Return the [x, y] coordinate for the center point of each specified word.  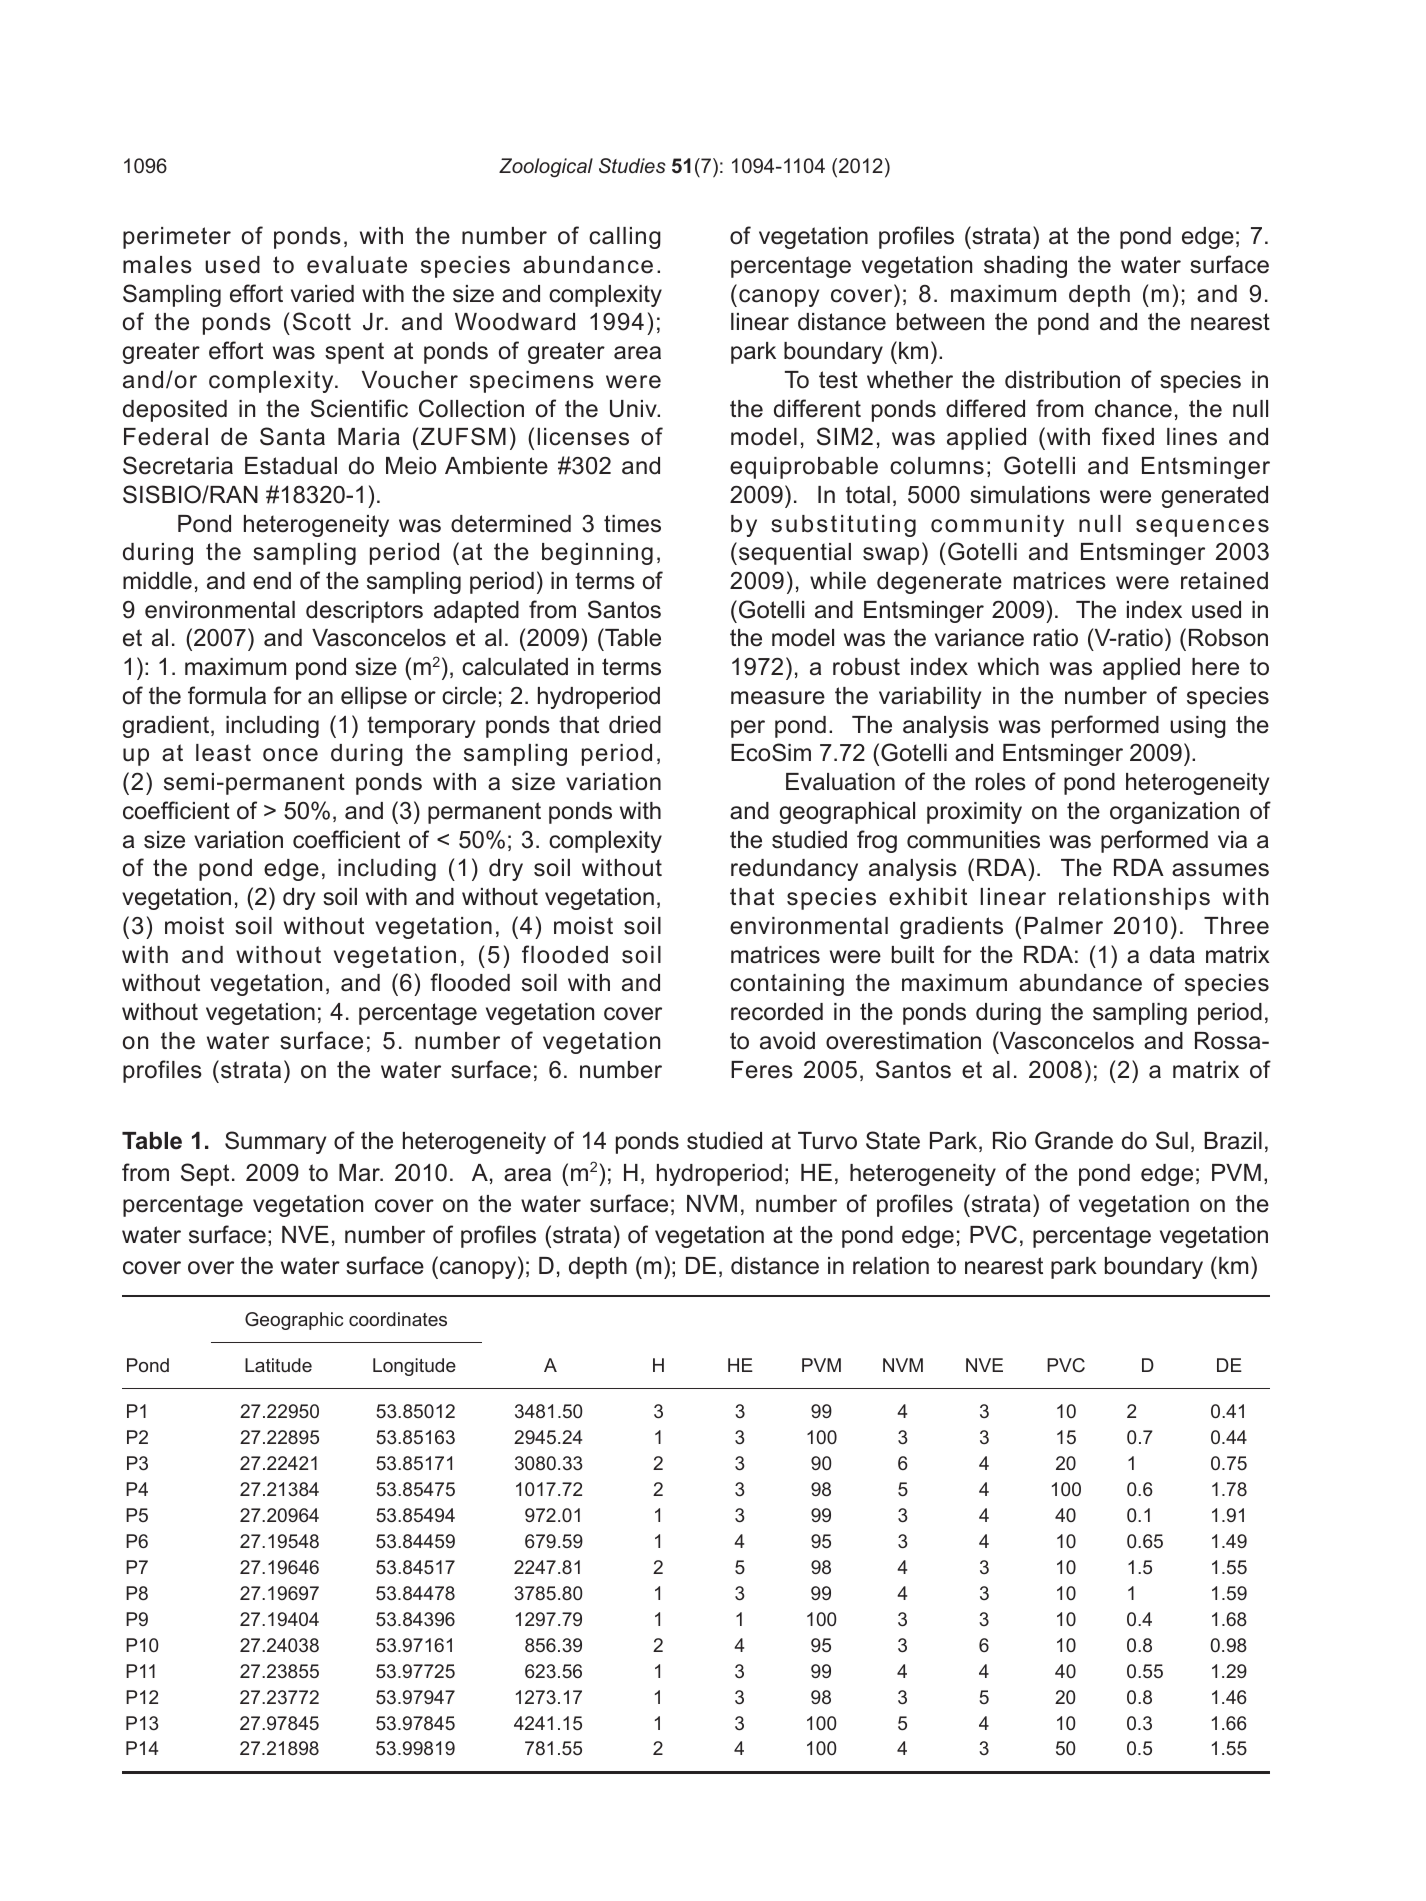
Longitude [414, 1367]
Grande [1074, 1140]
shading [1025, 267]
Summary [275, 1142]
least [223, 753]
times [632, 524]
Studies [632, 166]
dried [635, 725]
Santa [292, 436]
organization [1174, 813]
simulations [1030, 495]
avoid [787, 1041]
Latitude [278, 1365]
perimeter [177, 238]
